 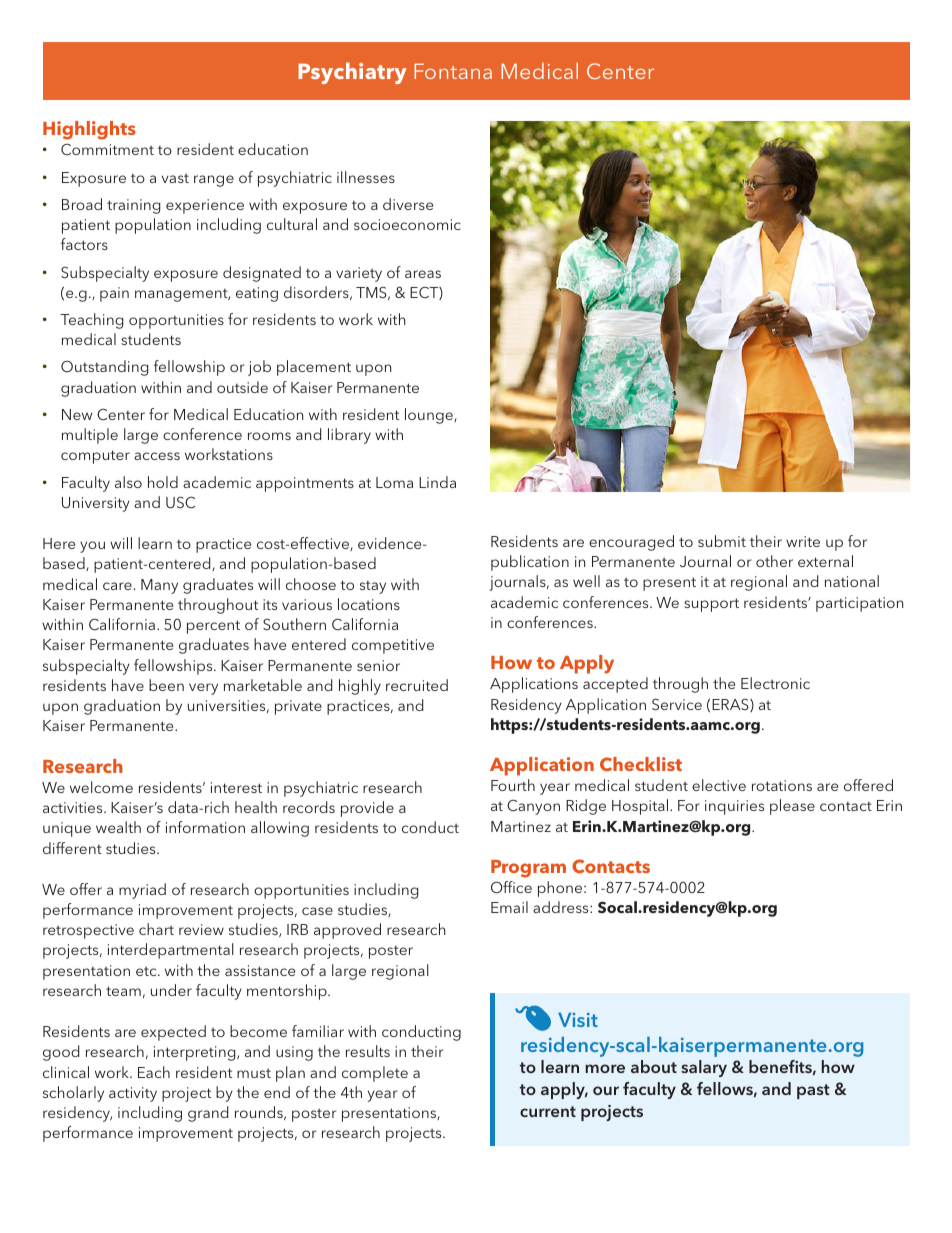 I want to click on Highlights, so click(x=89, y=130).
